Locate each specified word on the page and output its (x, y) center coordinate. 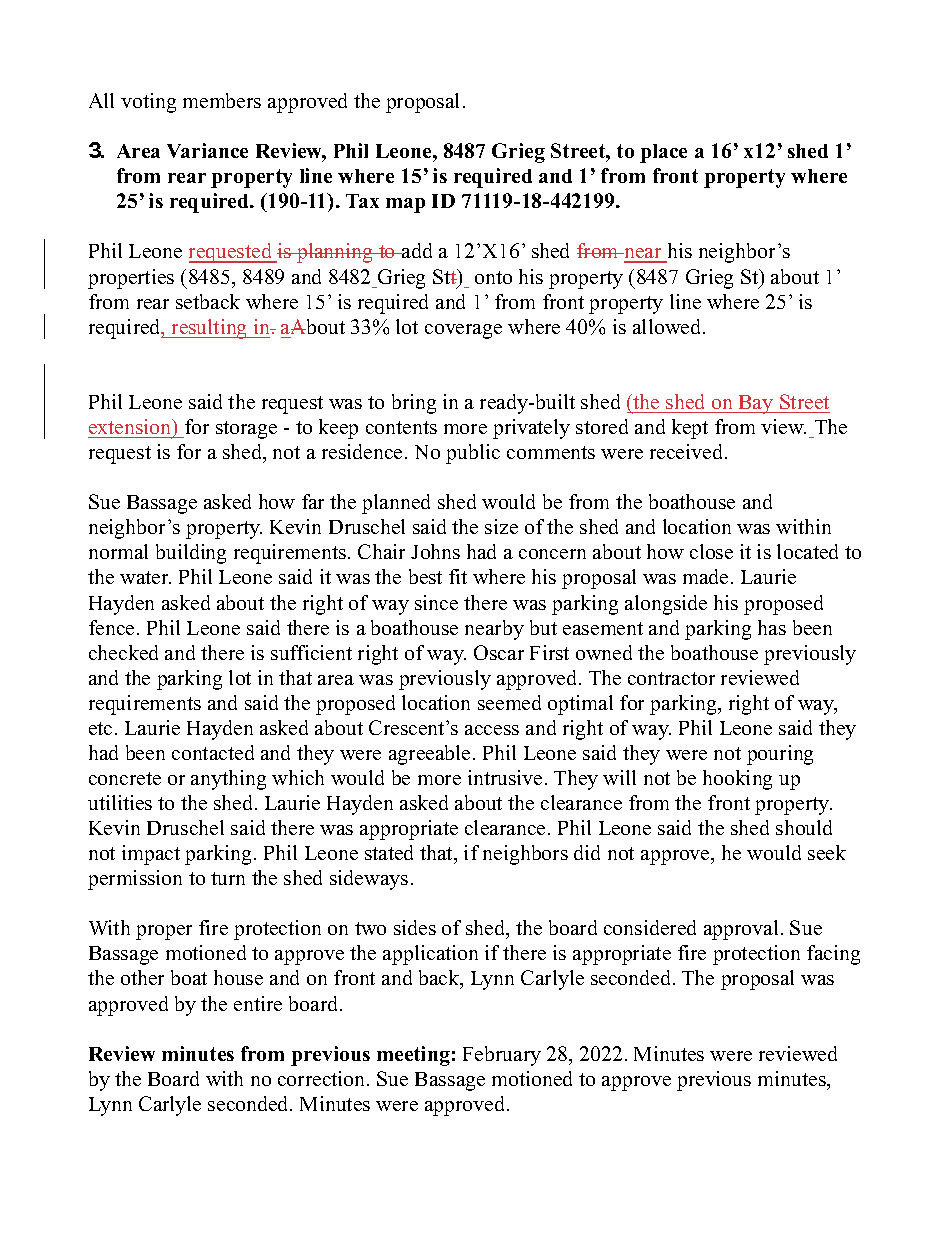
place (663, 153)
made (705, 576)
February (502, 1056)
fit (458, 576)
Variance (207, 150)
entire (258, 1003)
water (145, 577)
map (405, 205)
